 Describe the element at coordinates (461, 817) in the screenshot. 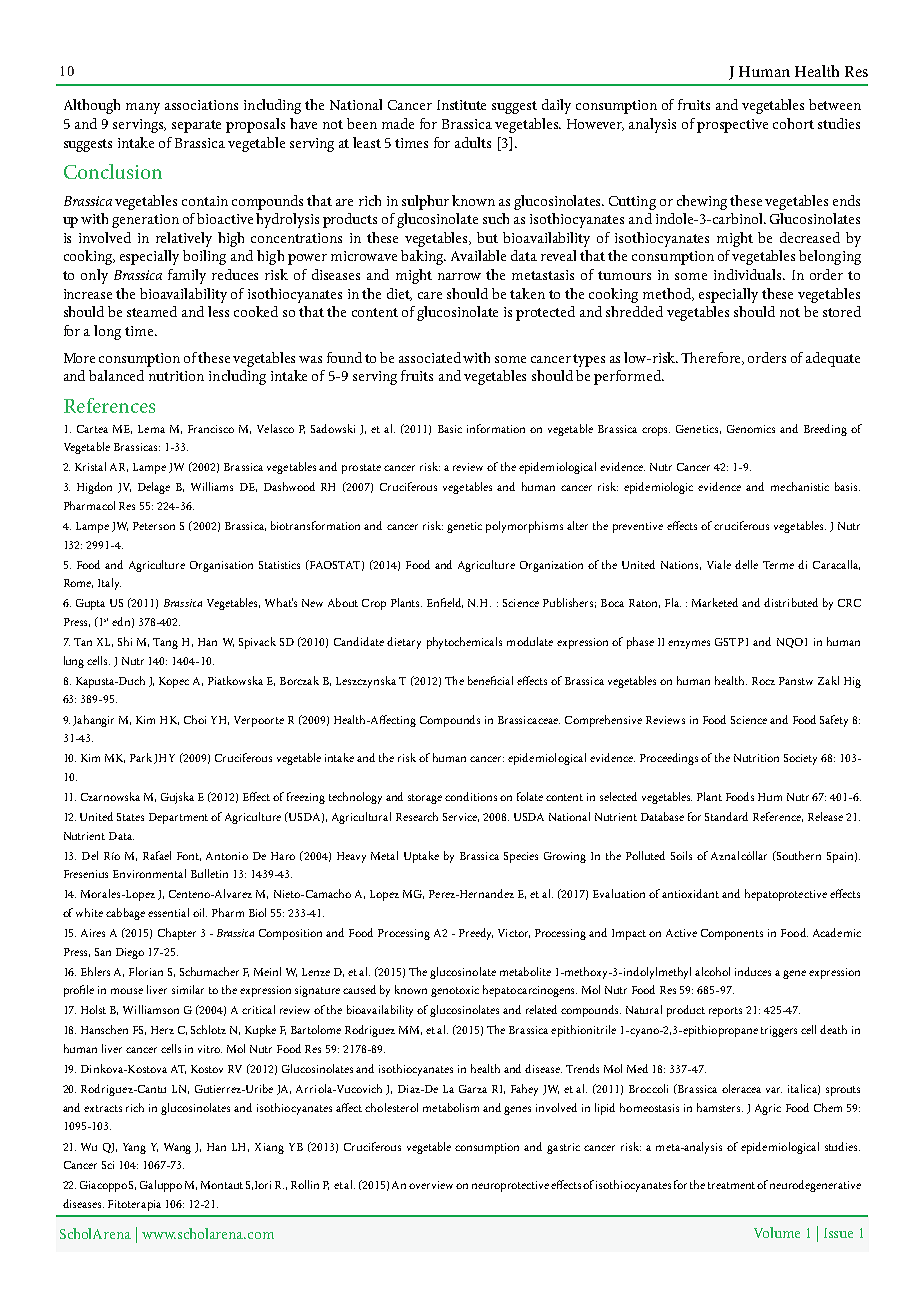

I see `Service` at that location.
